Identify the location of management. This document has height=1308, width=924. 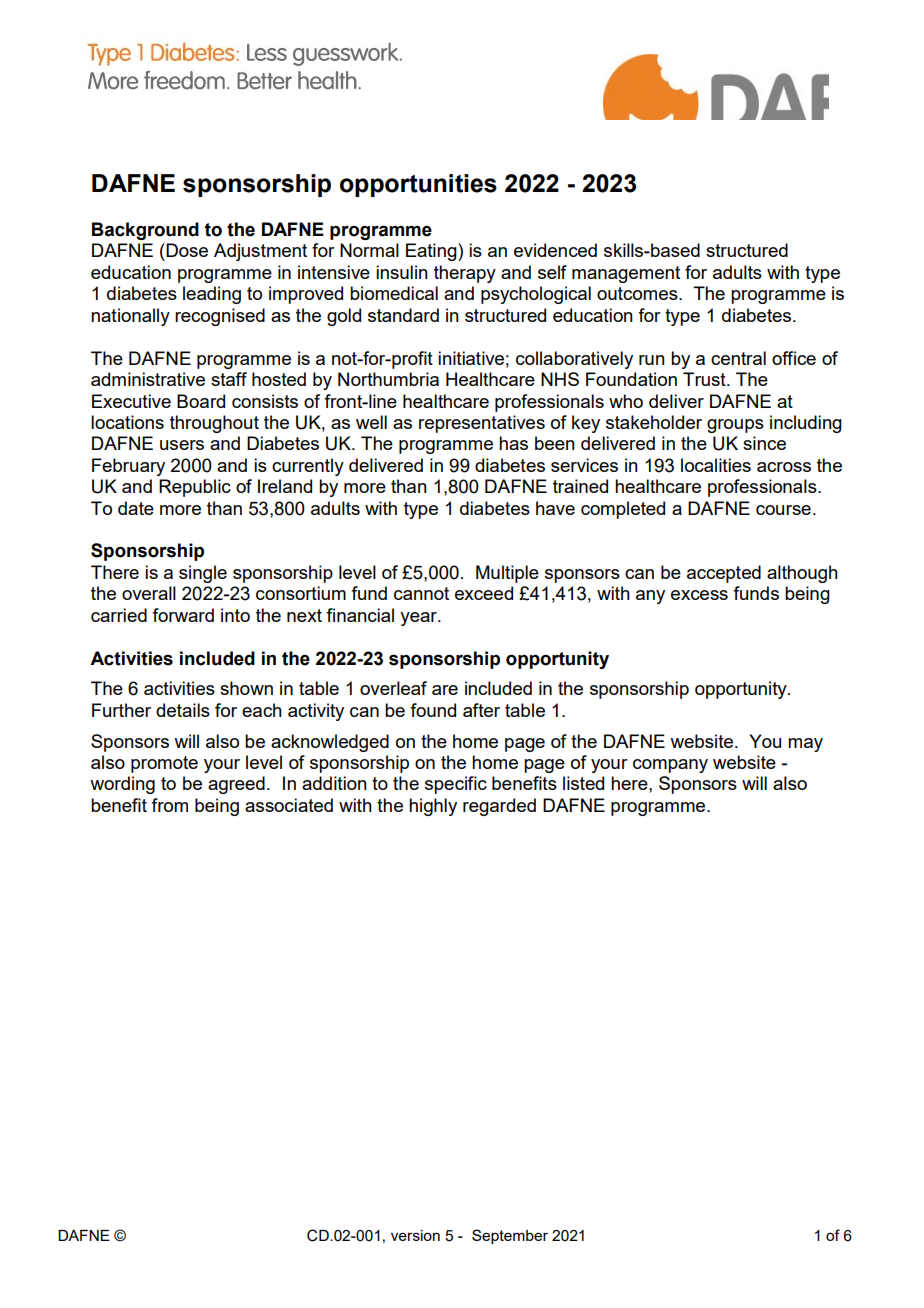
(626, 274).
